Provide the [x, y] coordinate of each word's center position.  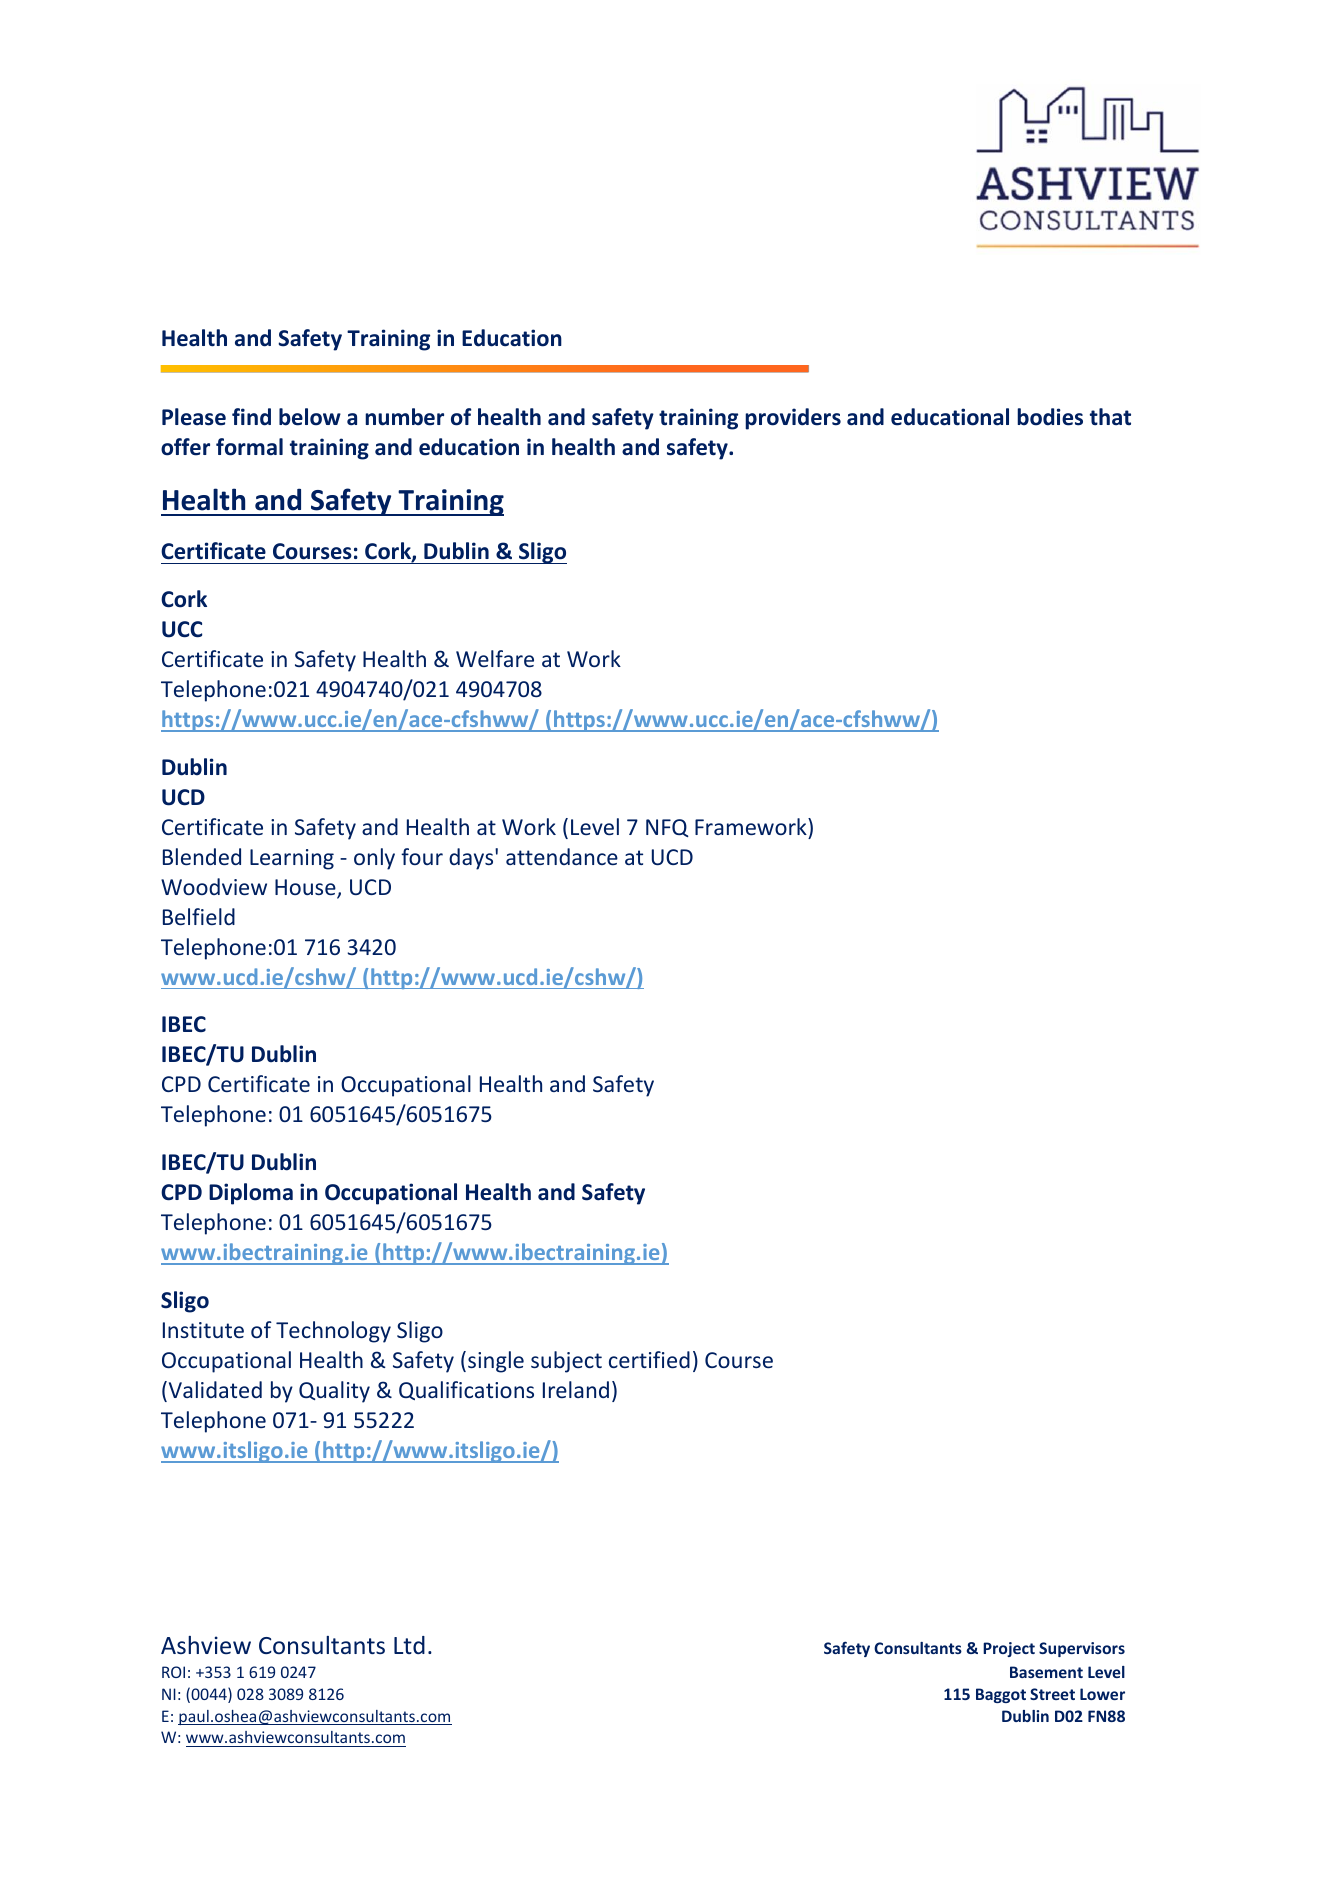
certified [649, 1359]
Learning [292, 859]
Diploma [251, 1194]
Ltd [409, 1645]
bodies [1050, 417]
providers [793, 419]
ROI [173, 1672]
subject [566, 1362]
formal [249, 447]
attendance [562, 856]
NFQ [667, 828]
